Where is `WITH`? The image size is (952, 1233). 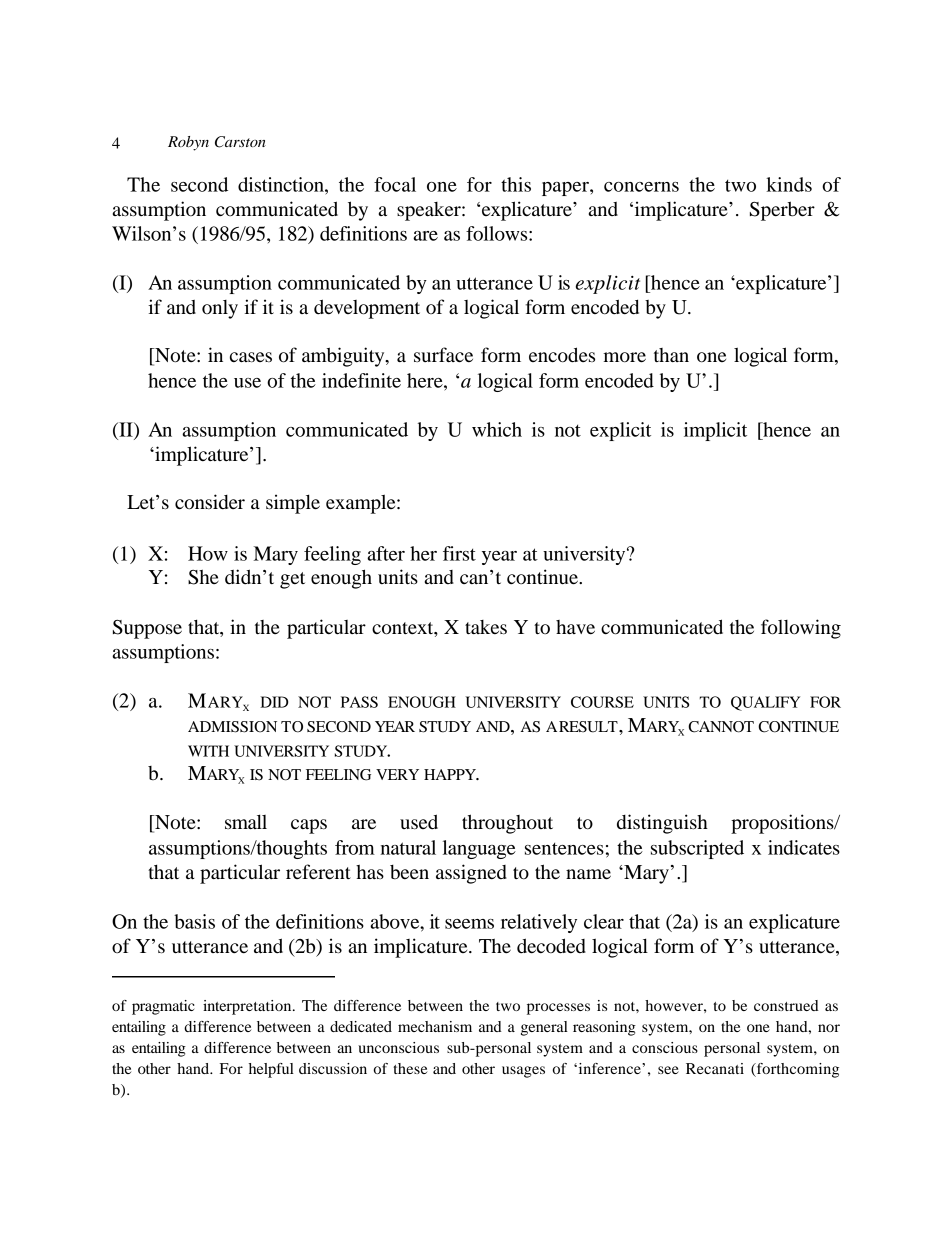 WITH is located at coordinates (208, 751).
